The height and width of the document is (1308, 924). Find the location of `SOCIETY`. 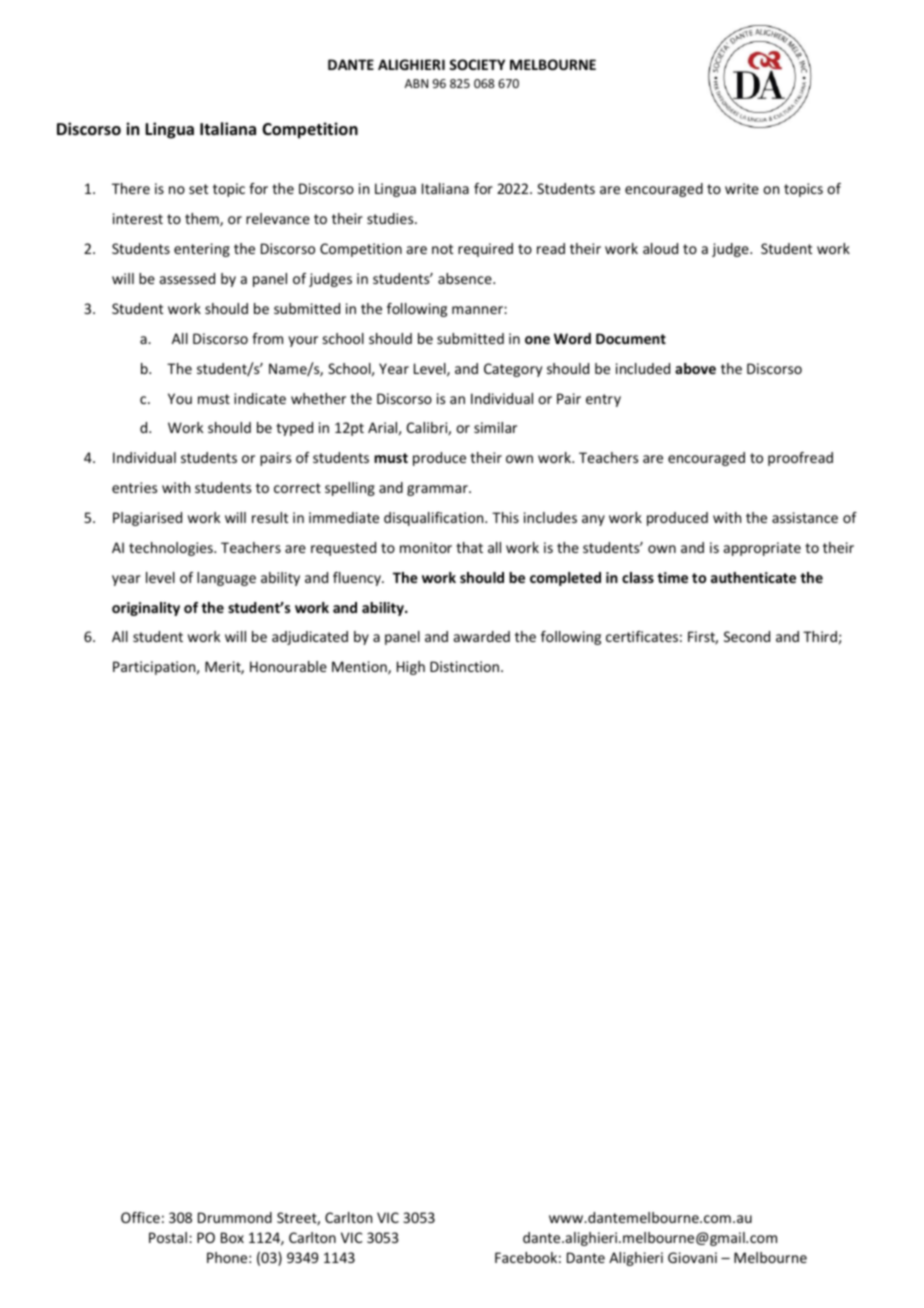

SOCIETY is located at coordinates (477, 64).
